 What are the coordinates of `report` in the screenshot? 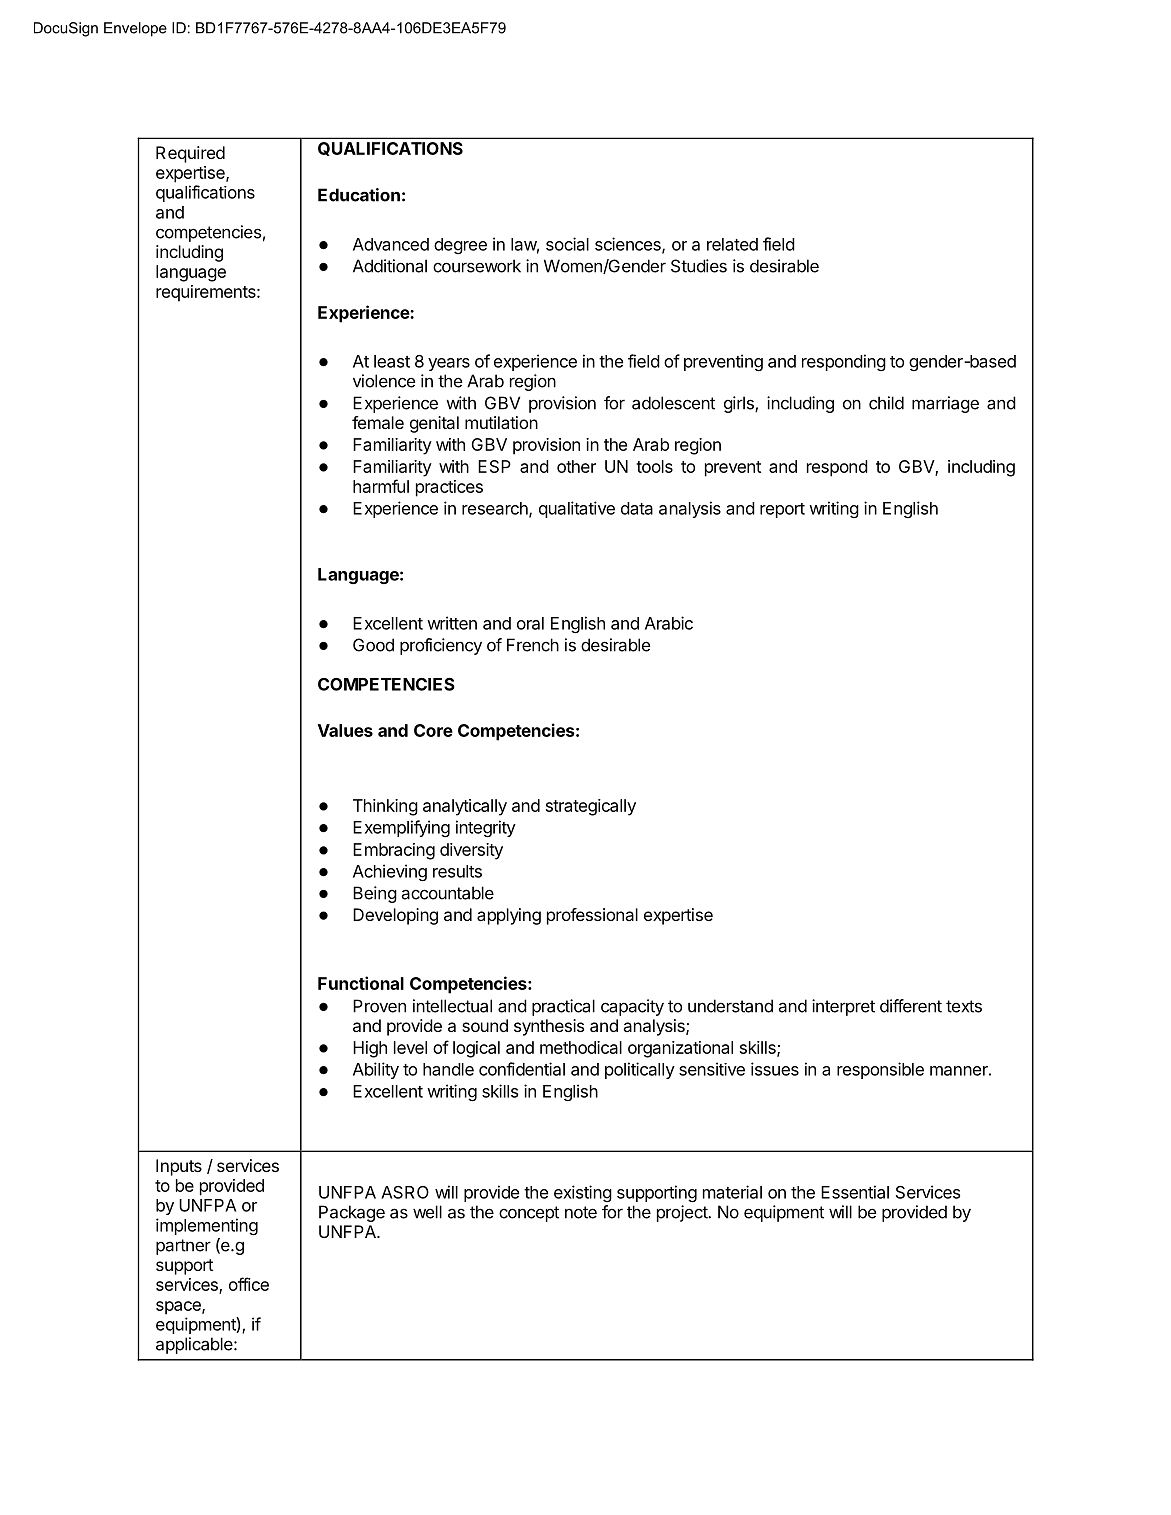 It's located at (782, 510).
